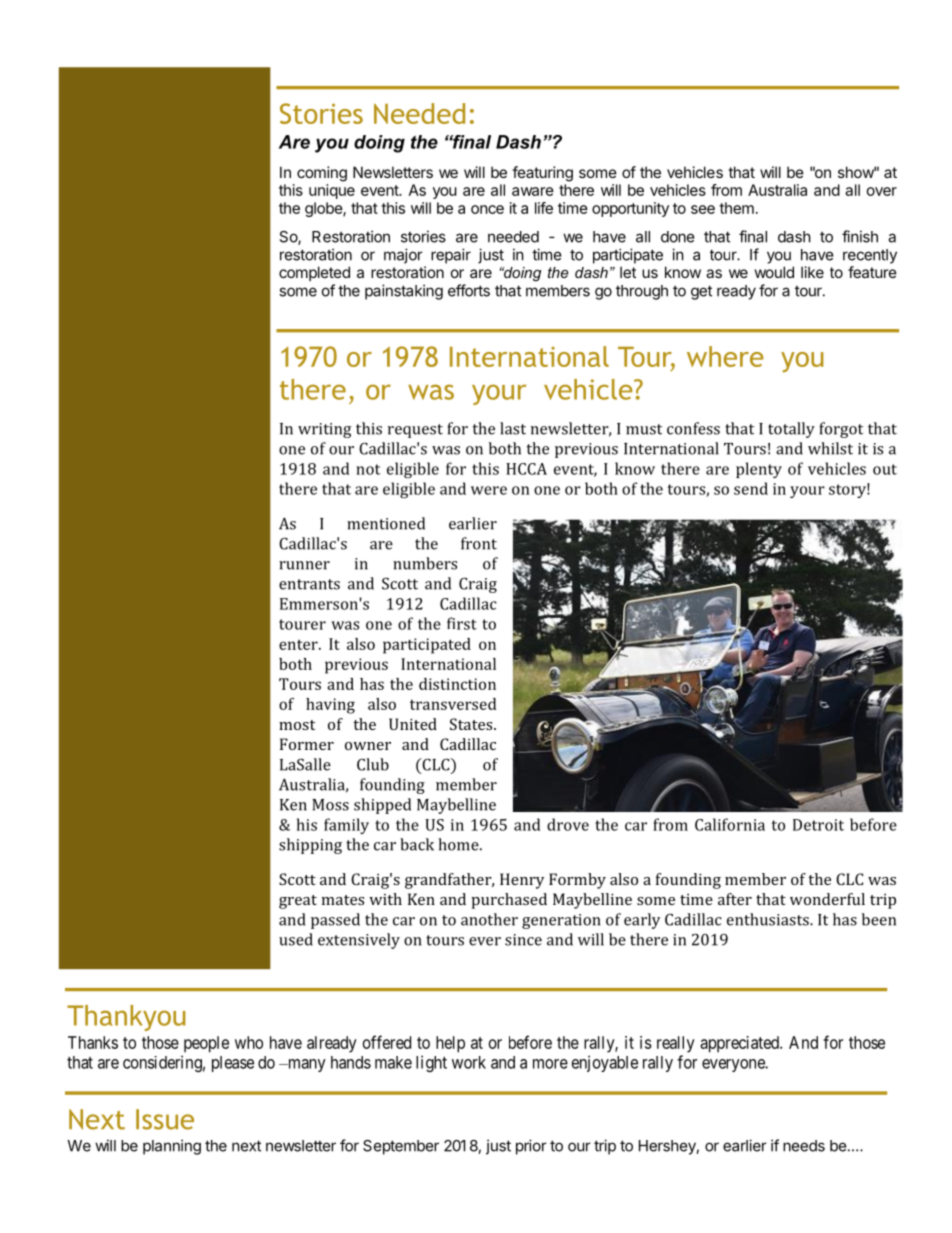 This screenshot has width=952, height=1233. What do you see at coordinates (487, 209) in the screenshot?
I see `once` at bounding box center [487, 209].
